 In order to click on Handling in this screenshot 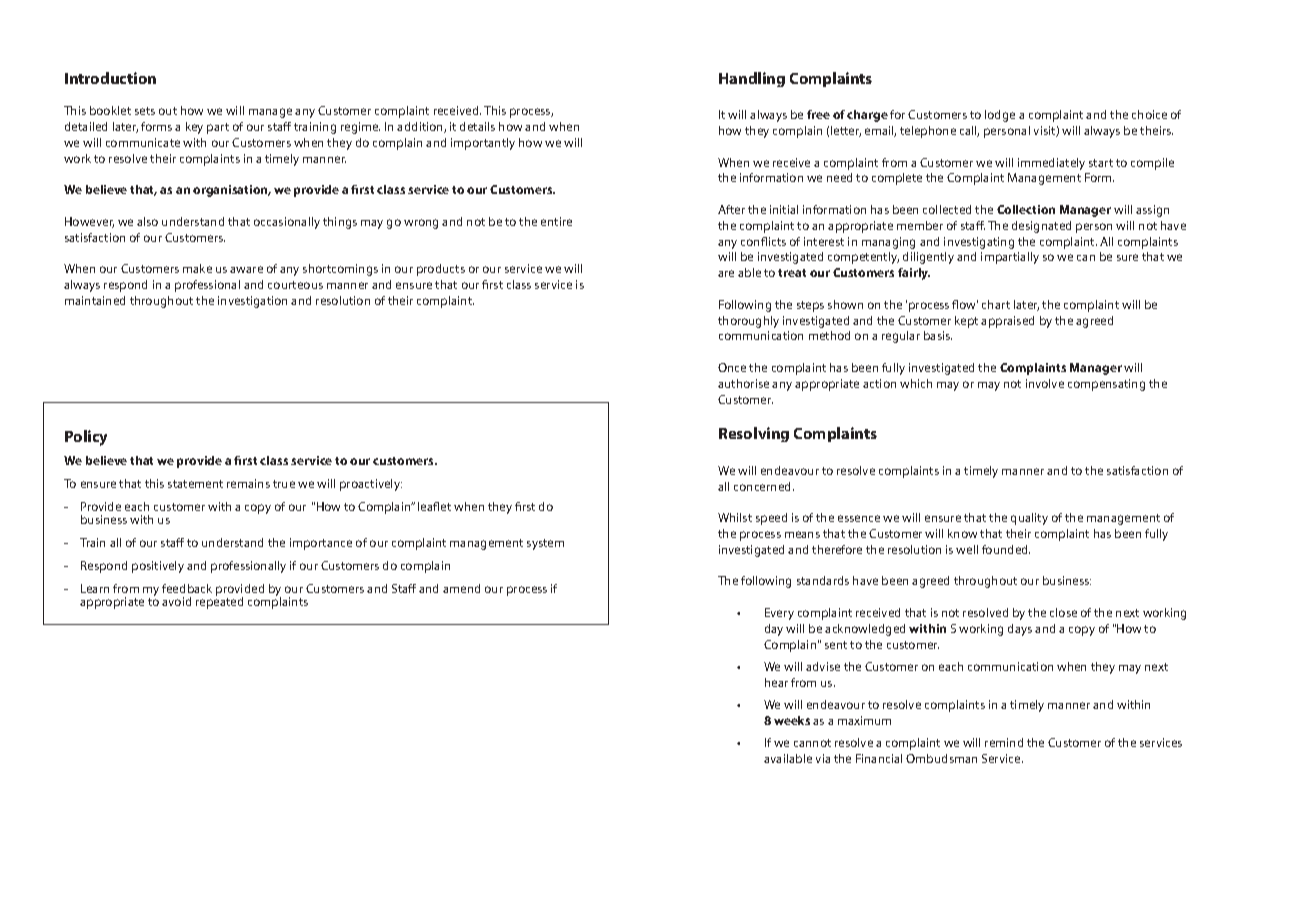, I will do `click(752, 79)`.
